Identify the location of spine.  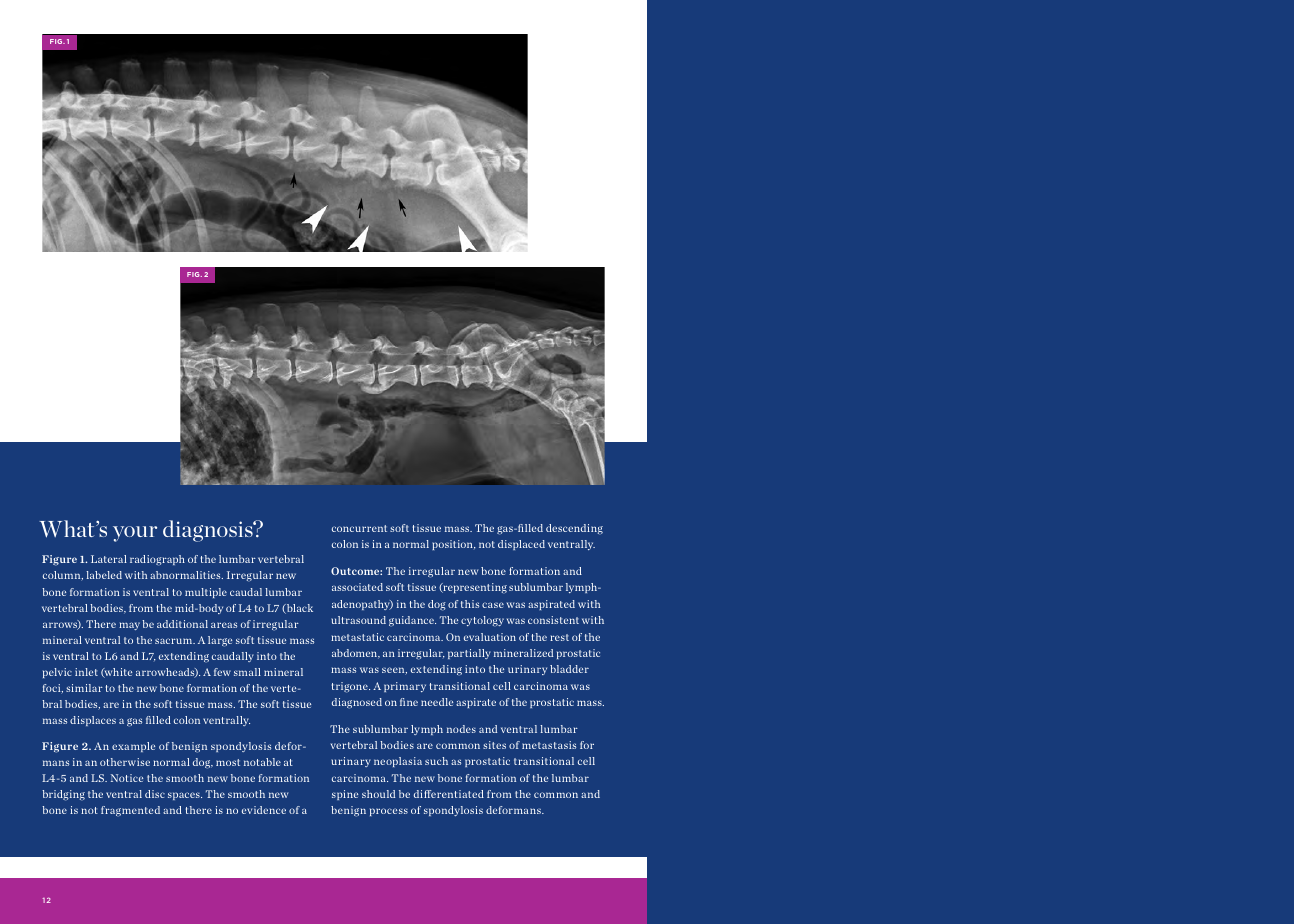
(345, 795).
